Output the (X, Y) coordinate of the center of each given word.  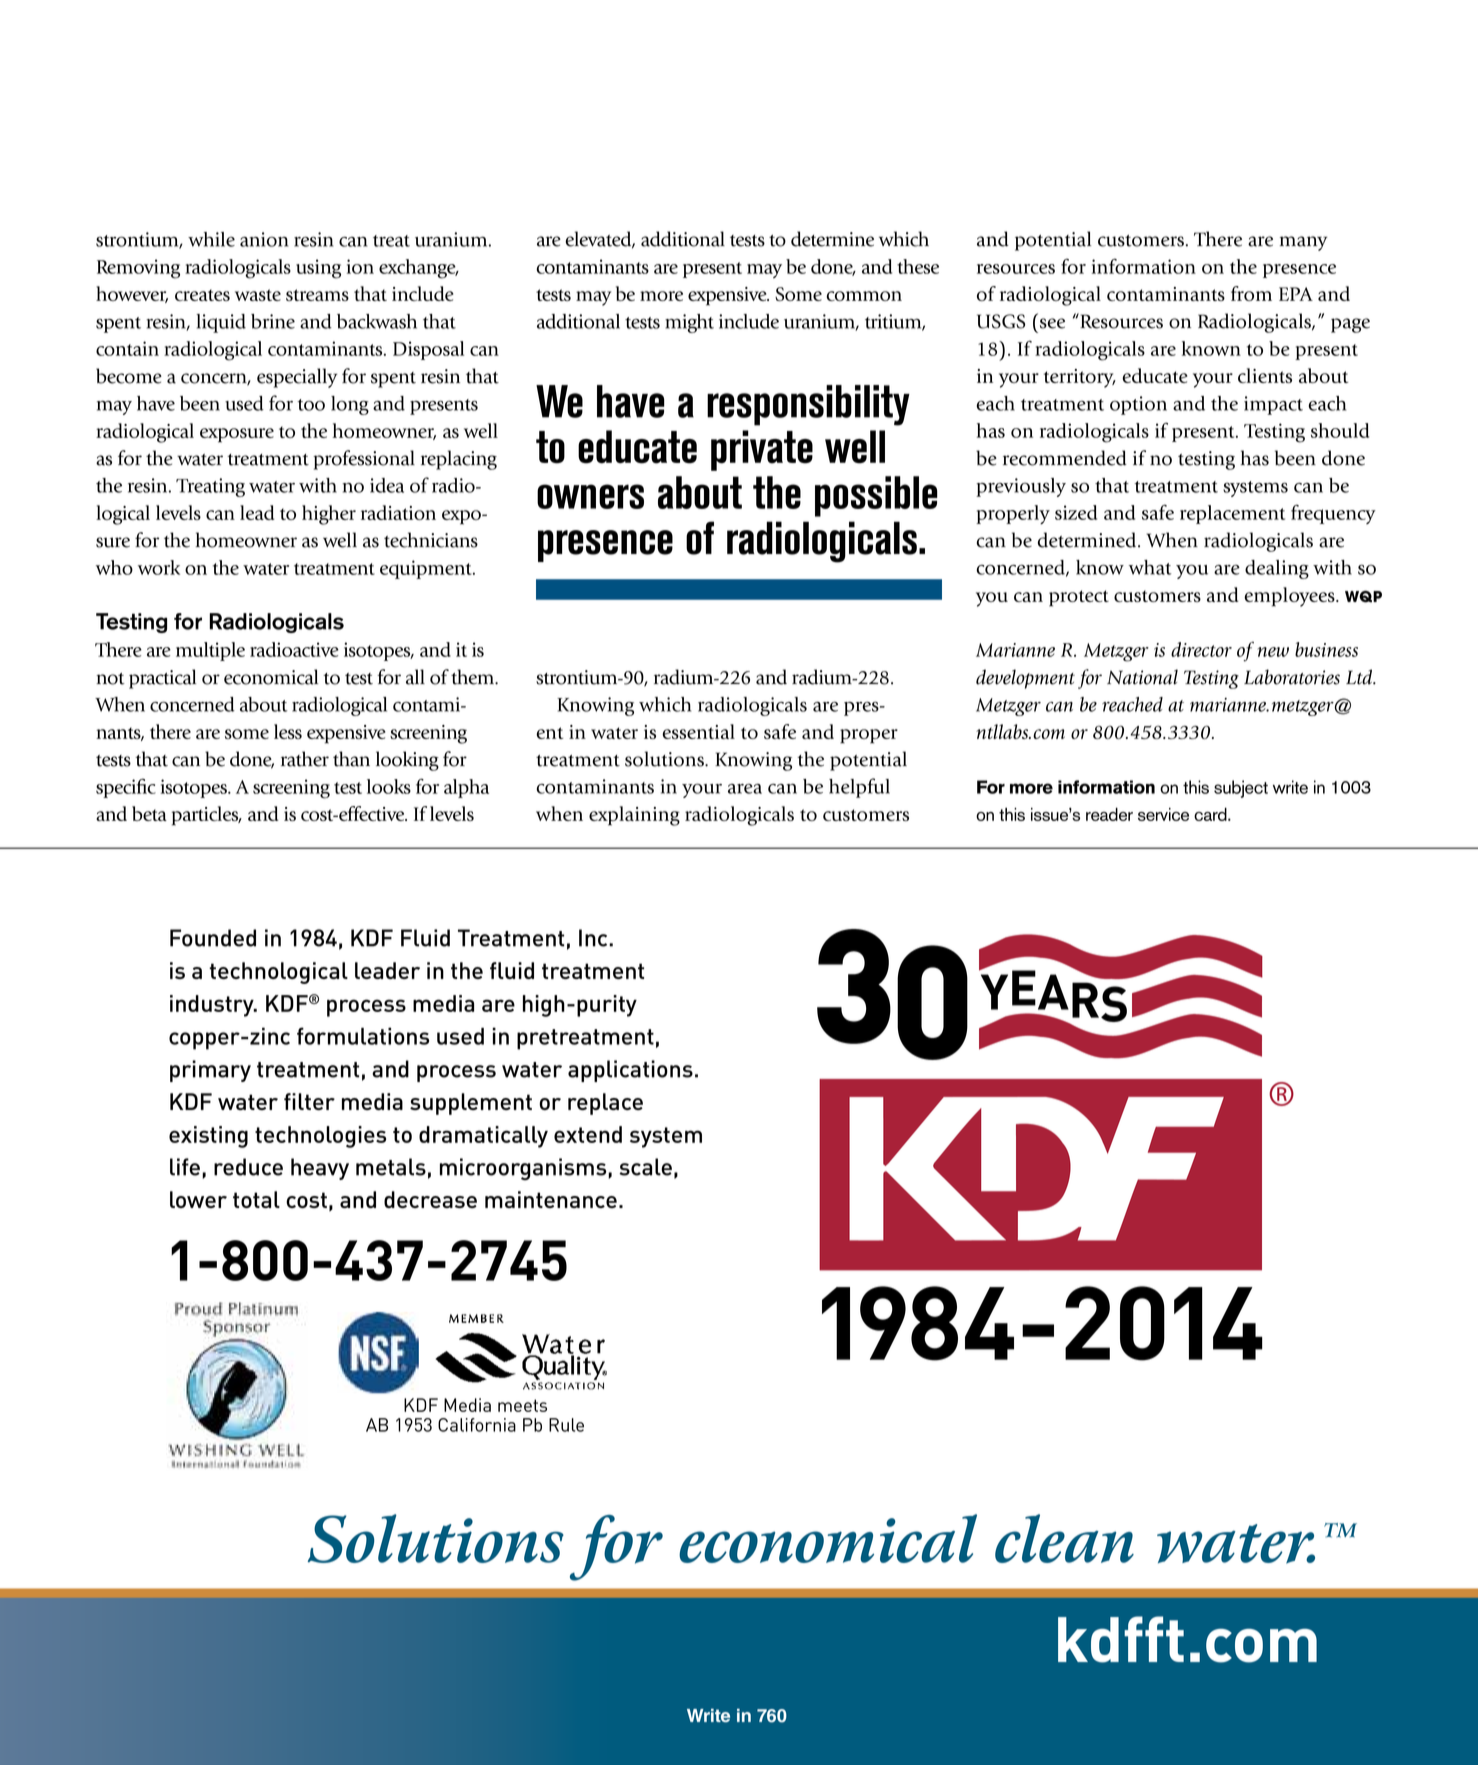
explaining (634, 816)
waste (258, 295)
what (1150, 567)
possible (876, 496)
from (1251, 293)
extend (588, 1134)
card (1211, 814)
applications (630, 1071)
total (256, 1199)
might (689, 323)
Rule (566, 1425)
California (477, 1425)
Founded (213, 938)
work (159, 567)
